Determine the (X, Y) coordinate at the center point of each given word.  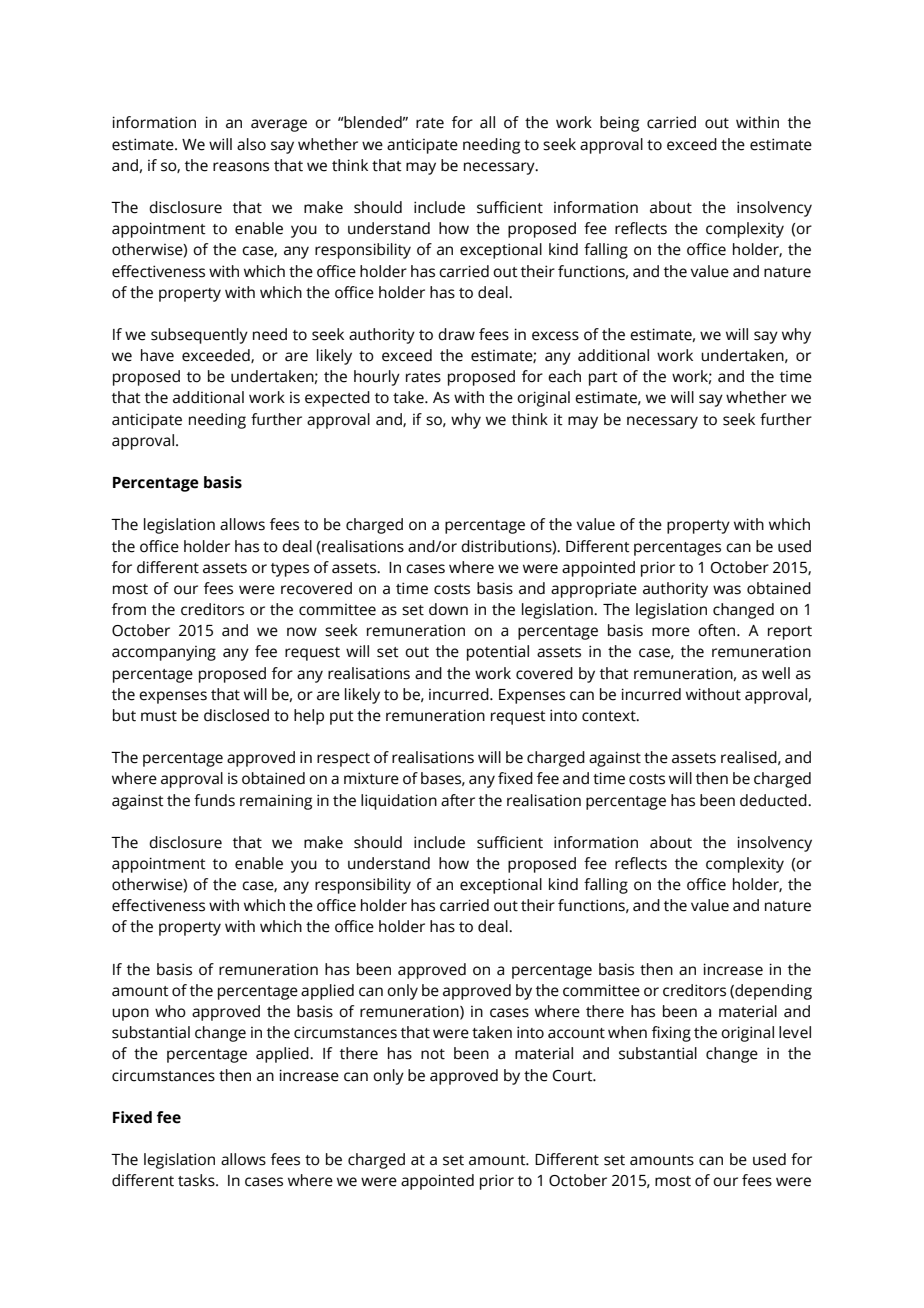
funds (214, 800)
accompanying (164, 653)
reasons (241, 167)
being (619, 124)
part (603, 379)
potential (498, 653)
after (458, 800)
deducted (774, 800)
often (718, 630)
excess (555, 336)
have (157, 355)
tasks (197, 1180)
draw (456, 334)
